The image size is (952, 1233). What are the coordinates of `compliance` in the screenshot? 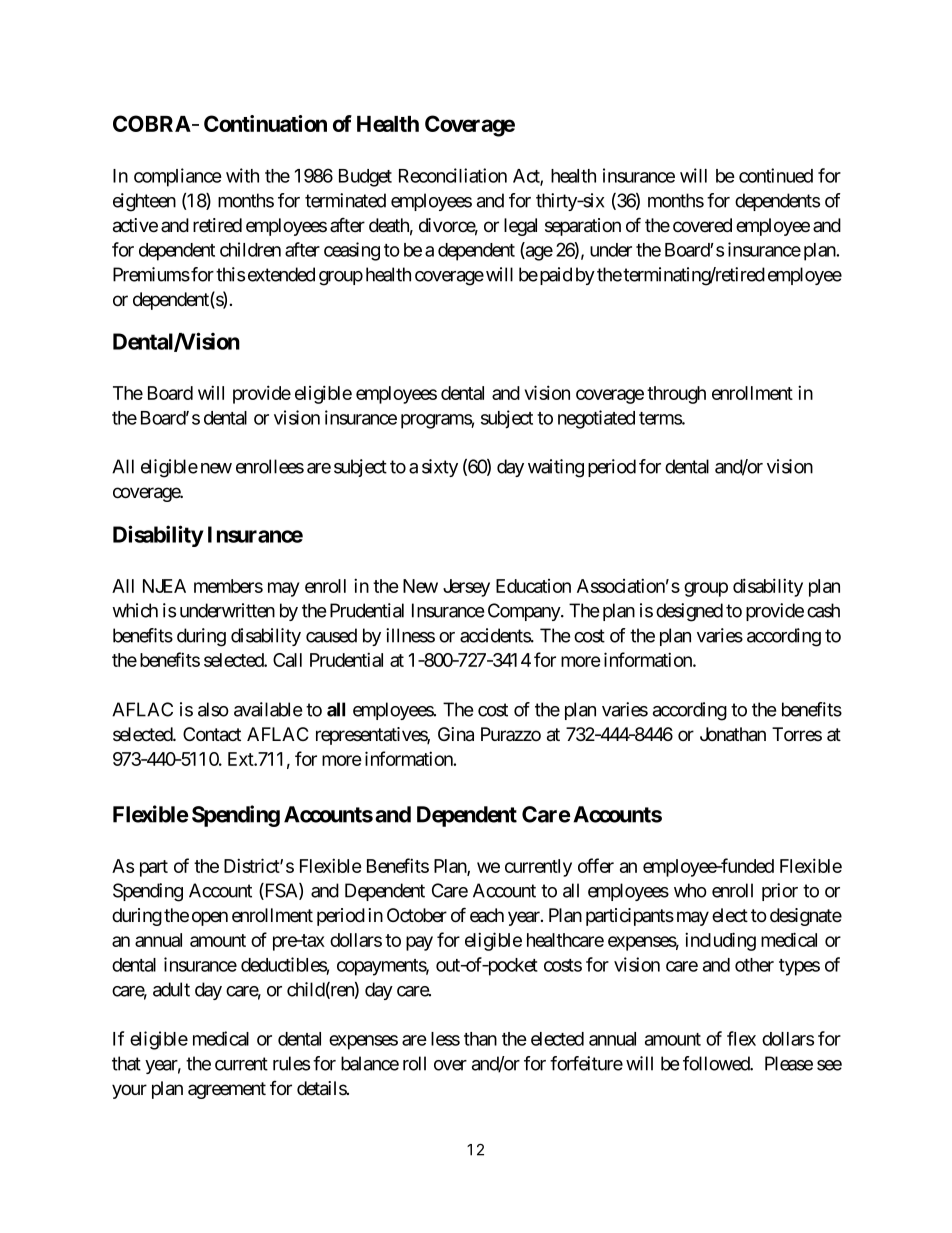 It's located at (178, 177).
